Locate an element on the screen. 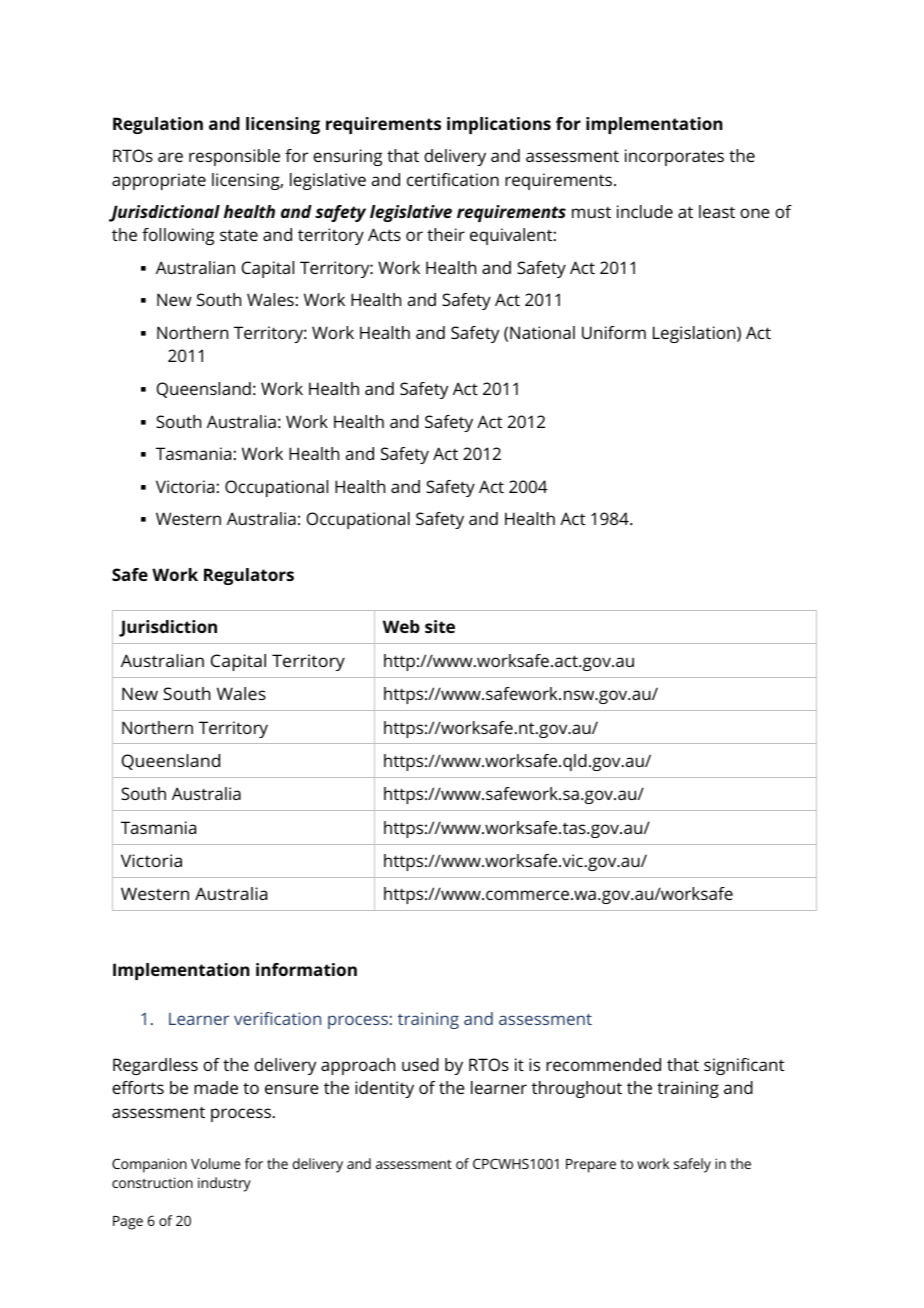  Regulators is located at coordinates (249, 576).
